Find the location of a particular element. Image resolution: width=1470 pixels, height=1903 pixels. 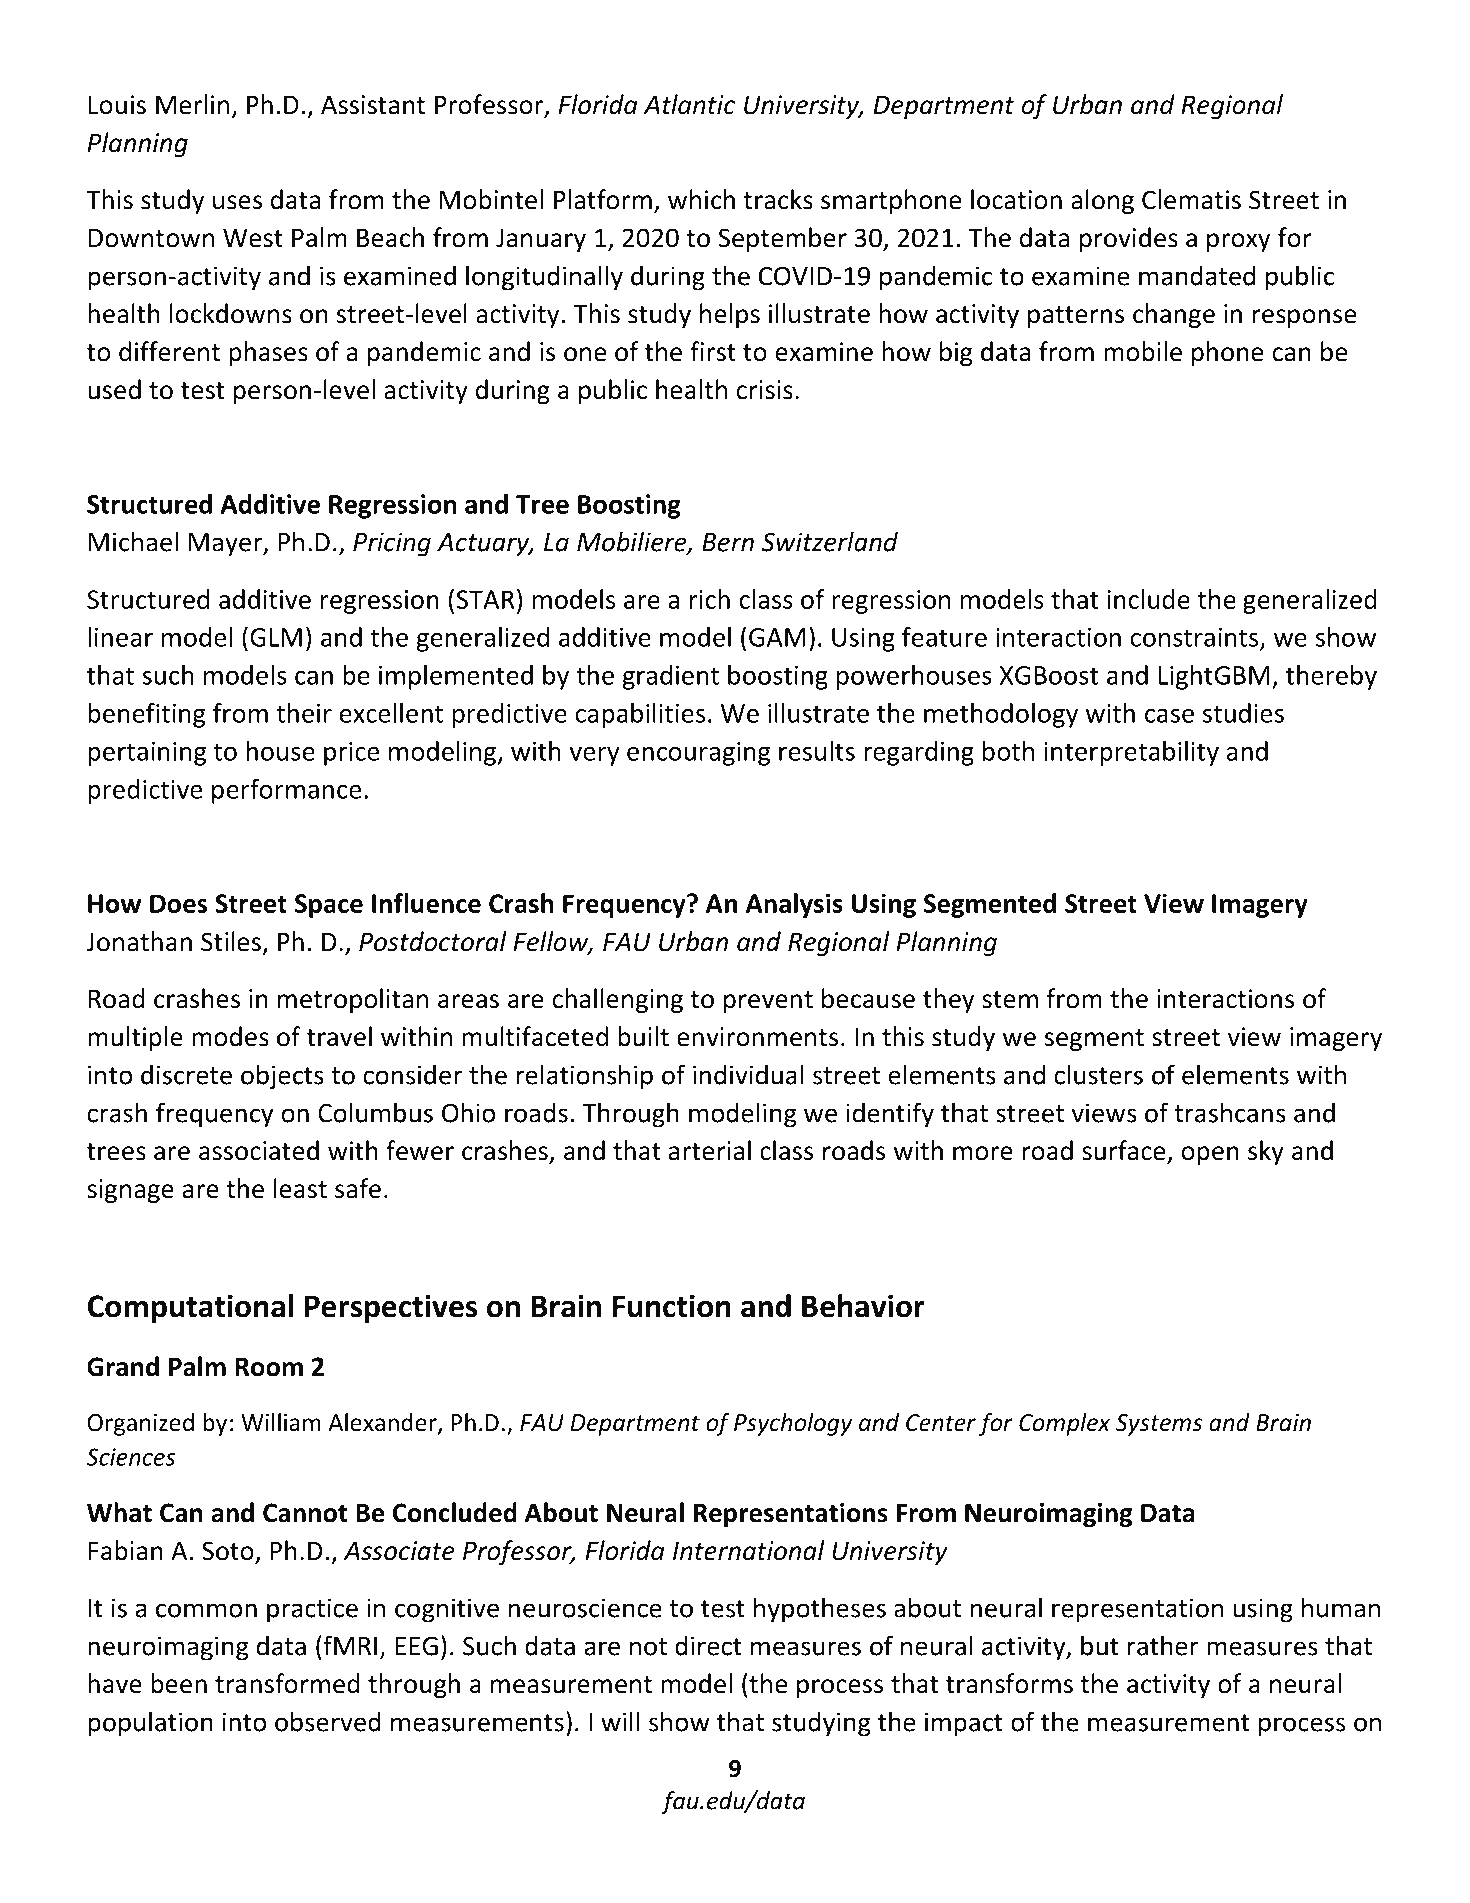

which is located at coordinates (701, 199).
